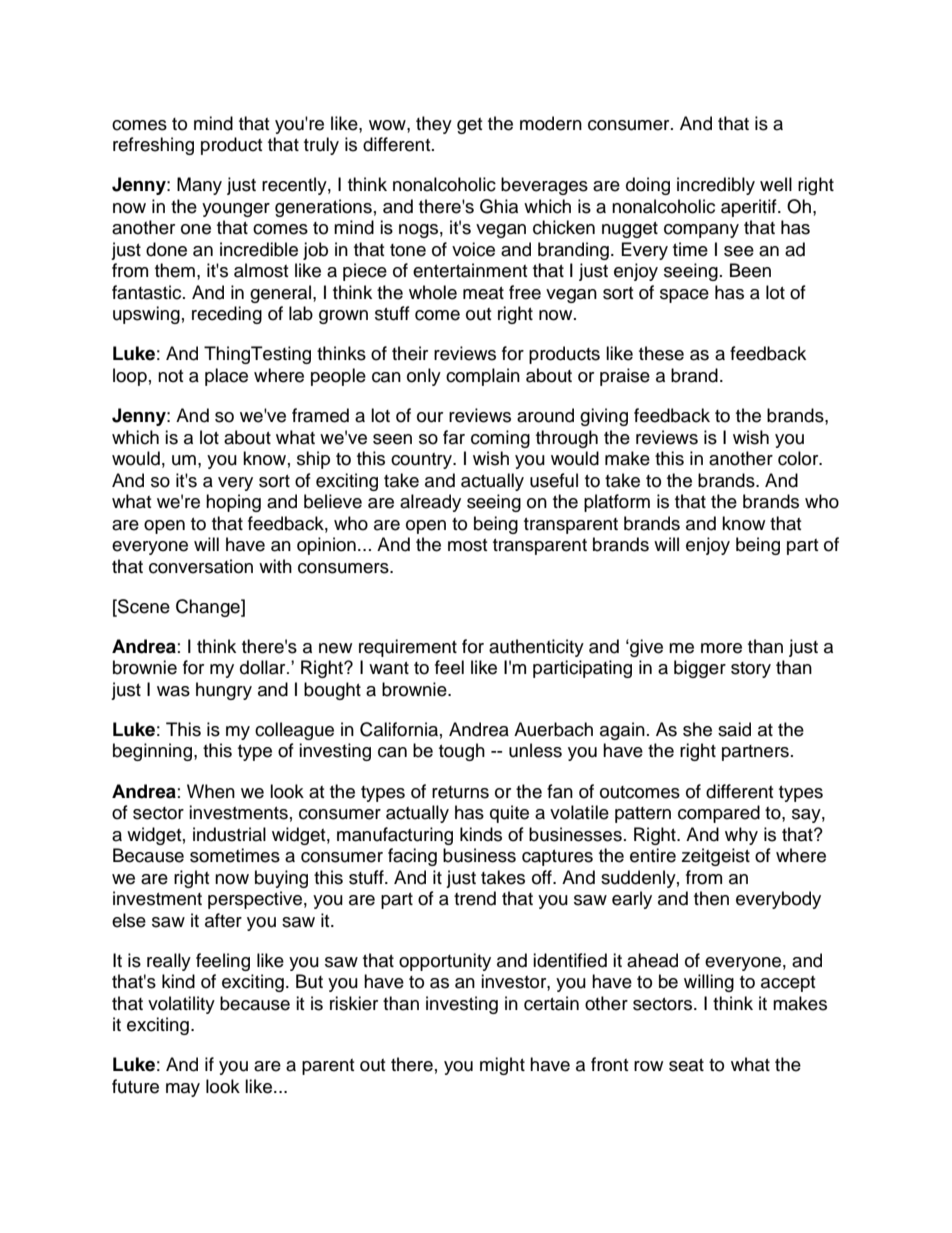 The height and width of the image is (1233, 952). What do you see at coordinates (229, 834) in the image?
I see `industrial` at bounding box center [229, 834].
